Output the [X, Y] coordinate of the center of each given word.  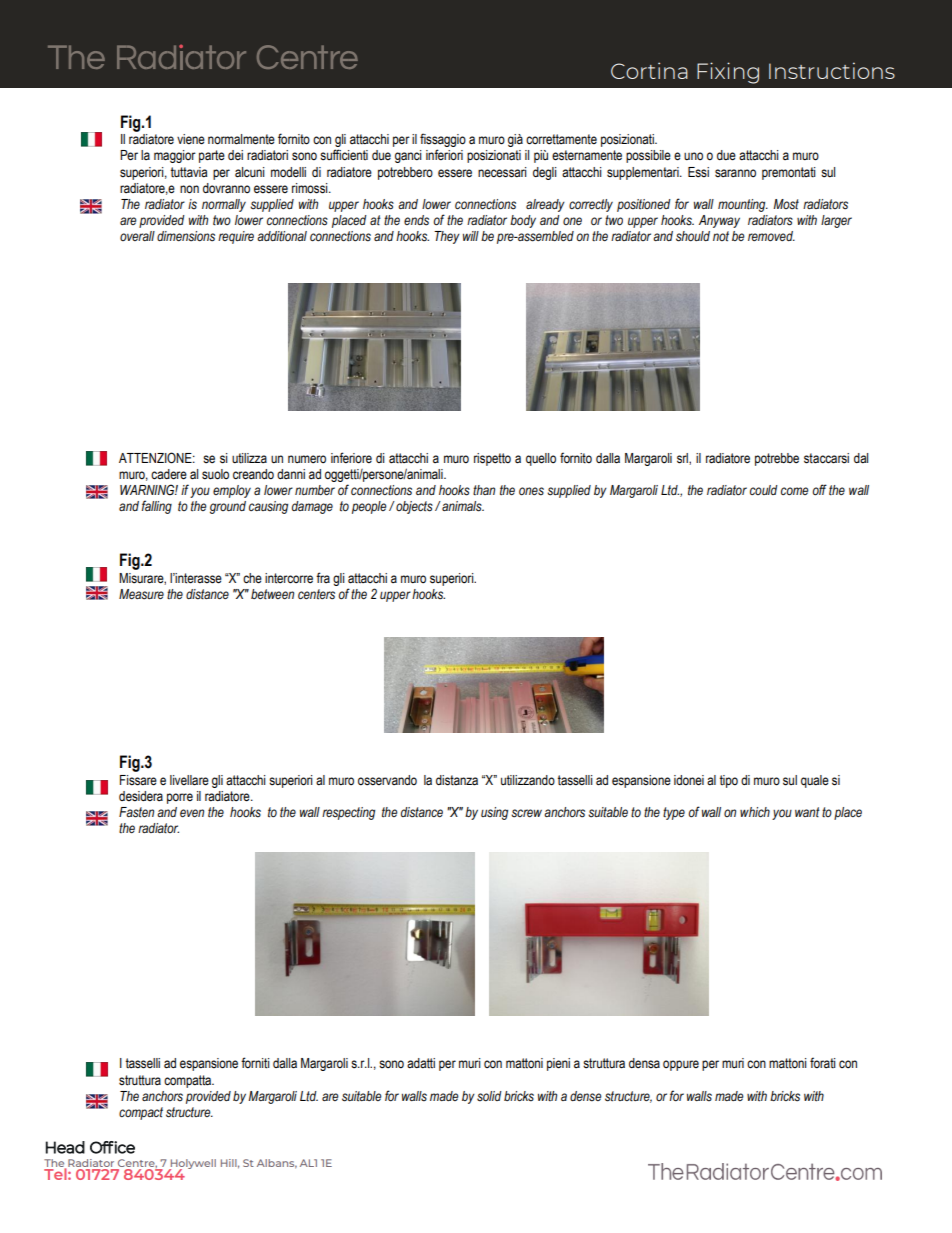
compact [141, 1113]
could [764, 490]
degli [545, 173]
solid [489, 1096]
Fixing [728, 73]
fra [323, 577]
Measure [141, 594]
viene [191, 139]
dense [586, 1096]
